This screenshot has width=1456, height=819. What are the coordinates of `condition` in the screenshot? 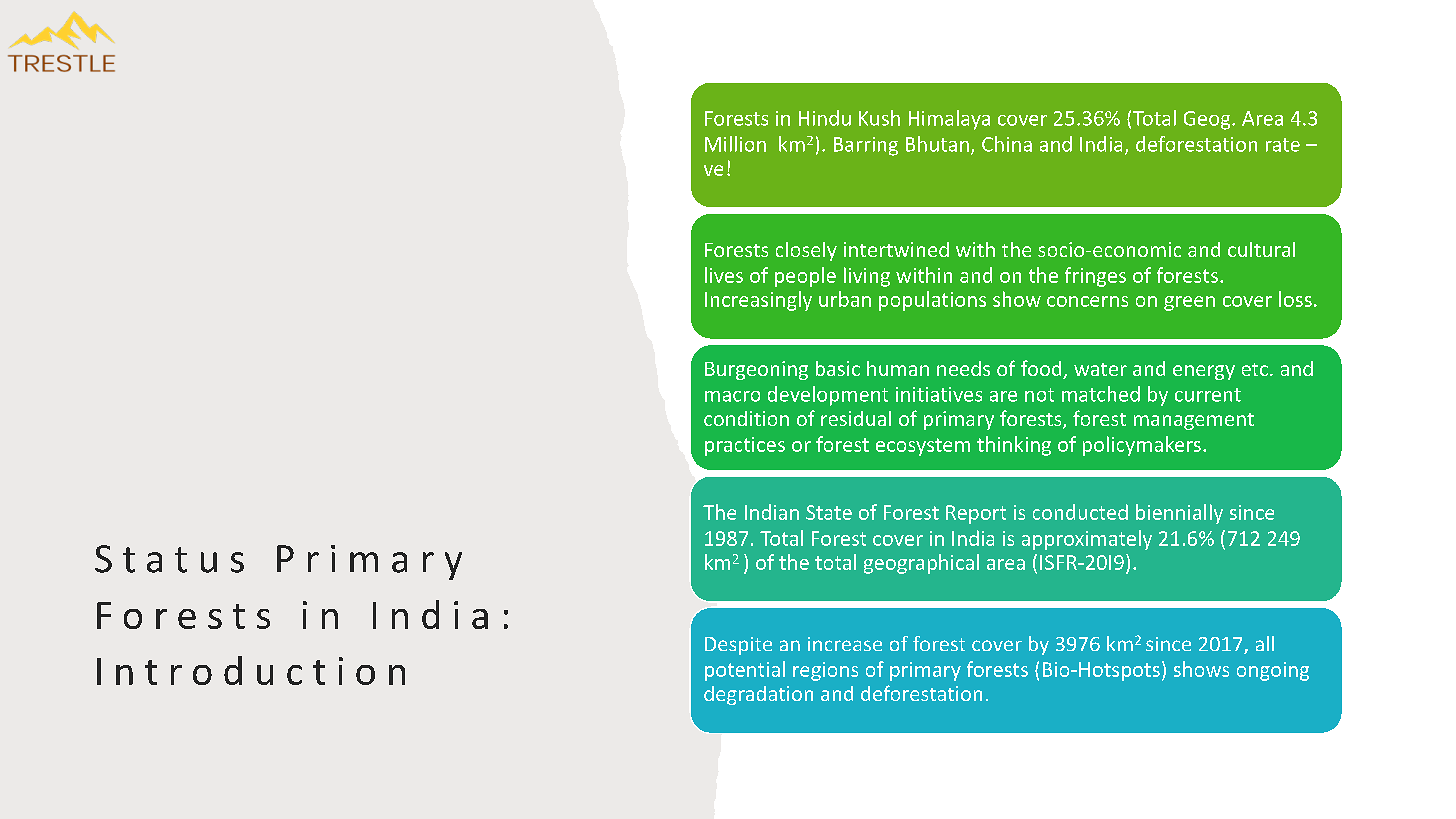 It's located at (746, 418).
